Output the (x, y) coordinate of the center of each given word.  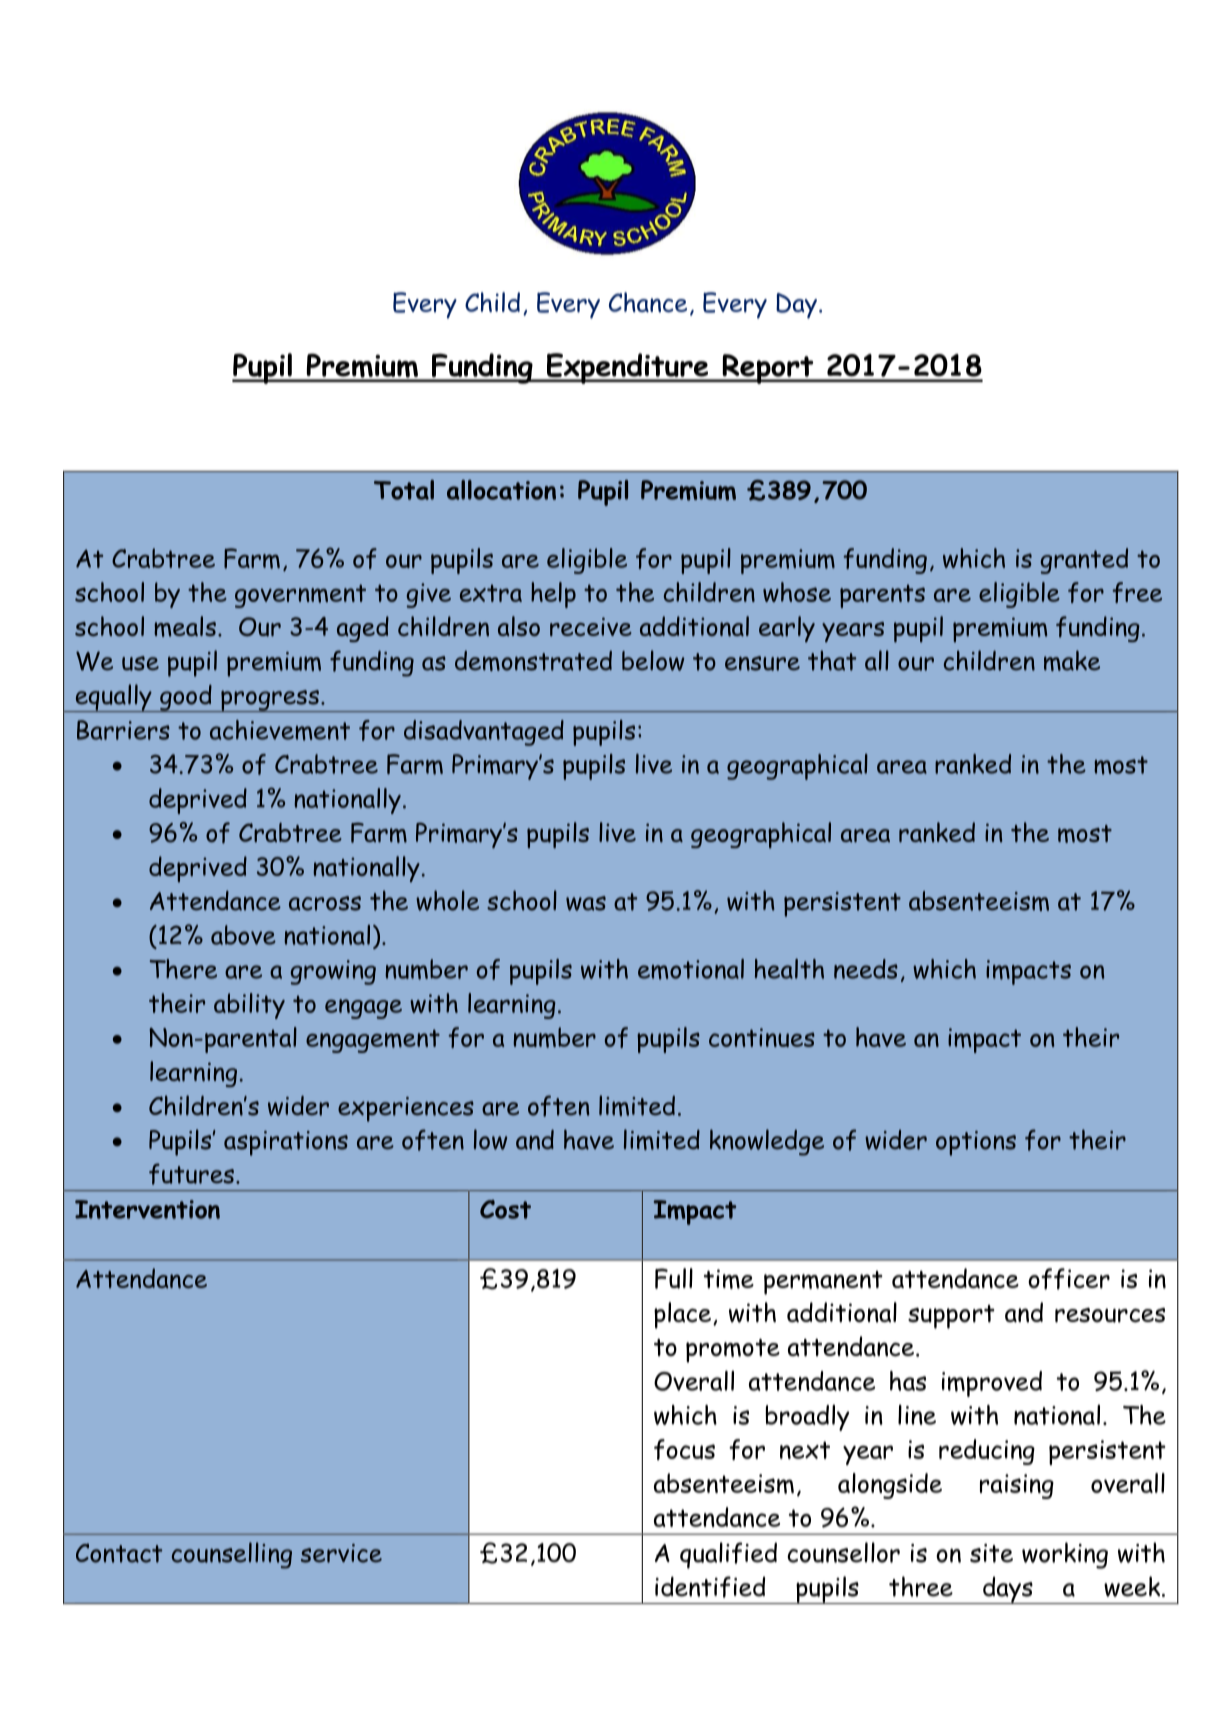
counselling (232, 1555)
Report (768, 369)
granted (1084, 561)
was (586, 903)
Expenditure (627, 368)
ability (249, 1006)
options (976, 1143)
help (553, 595)
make (1072, 660)
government (300, 596)
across (325, 903)
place (682, 1315)
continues (762, 1037)
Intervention (147, 1209)
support (951, 1317)
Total (404, 490)
